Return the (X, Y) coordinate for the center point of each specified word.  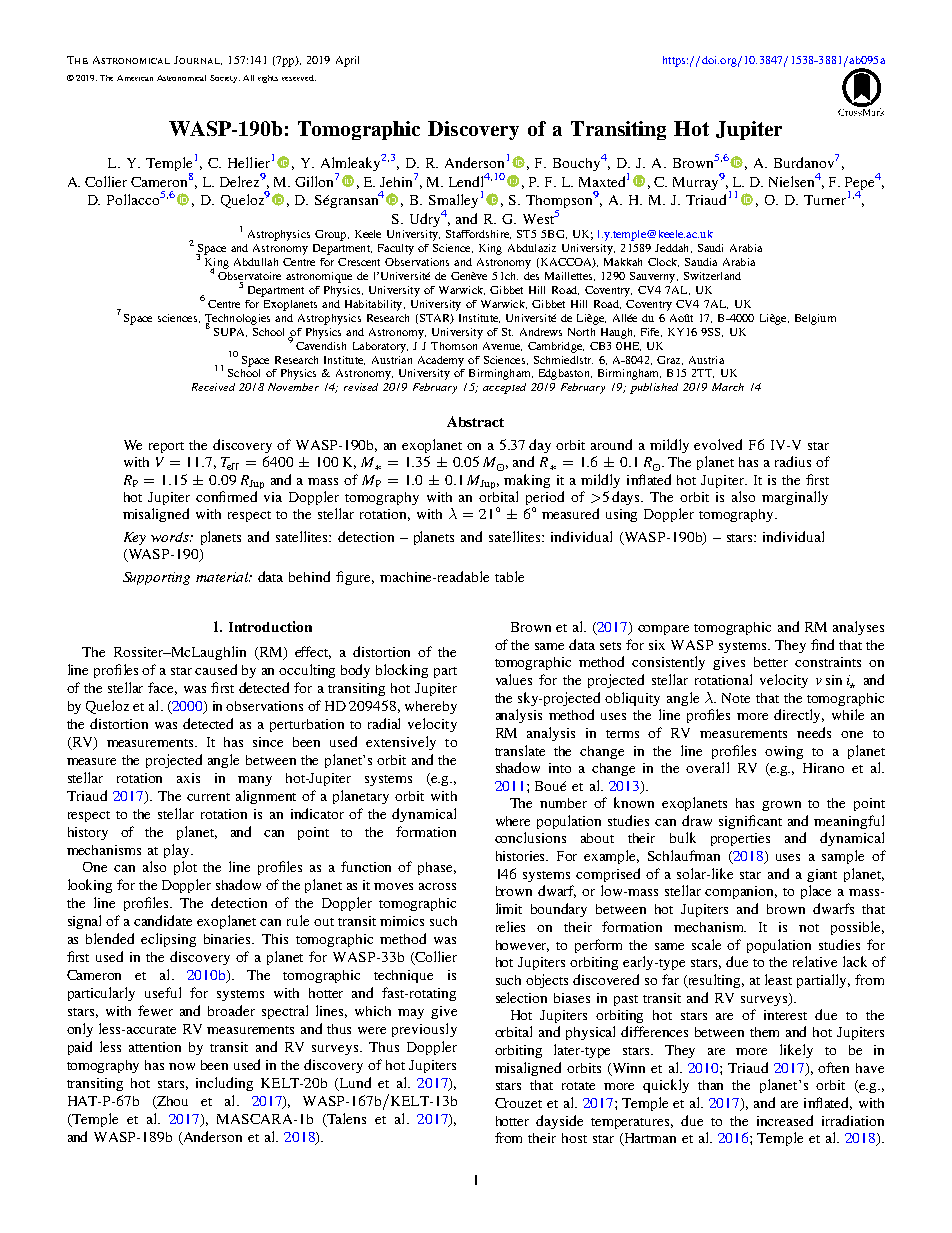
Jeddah (673, 248)
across (437, 886)
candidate (163, 920)
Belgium (815, 319)
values (514, 679)
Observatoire (249, 276)
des (531, 276)
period (545, 498)
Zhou (171, 1102)
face (162, 688)
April (347, 61)
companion (741, 892)
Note (736, 698)
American (135, 78)
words (171, 537)
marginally (795, 498)
